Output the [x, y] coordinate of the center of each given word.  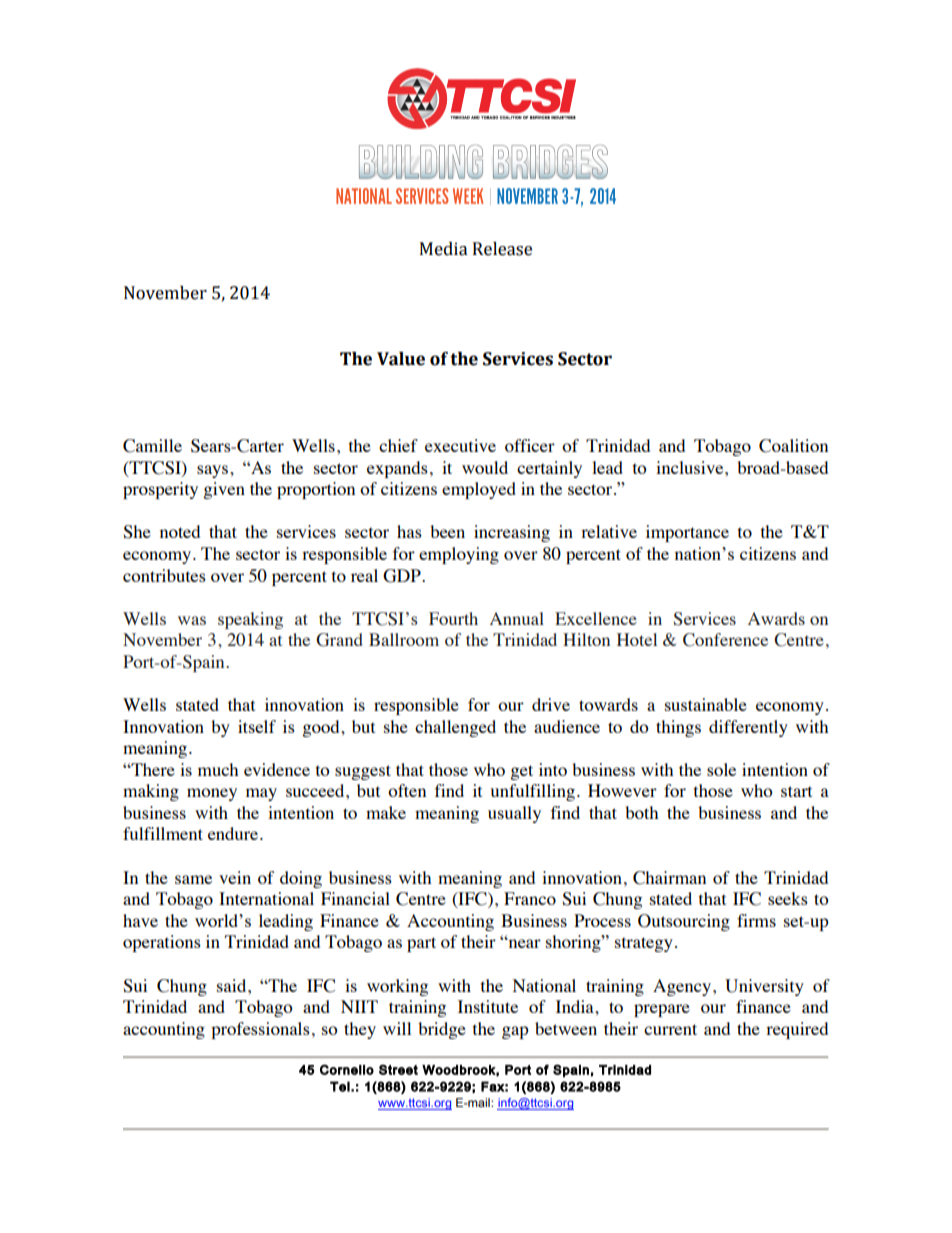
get [521, 772]
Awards [776, 618]
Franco [530, 898]
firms [756, 920]
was [192, 620]
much [218, 769]
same [193, 879]
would [485, 467]
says [214, 471]
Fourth [453, 618]
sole [721, 769]
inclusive [691, 467]
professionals [260, 1030]
